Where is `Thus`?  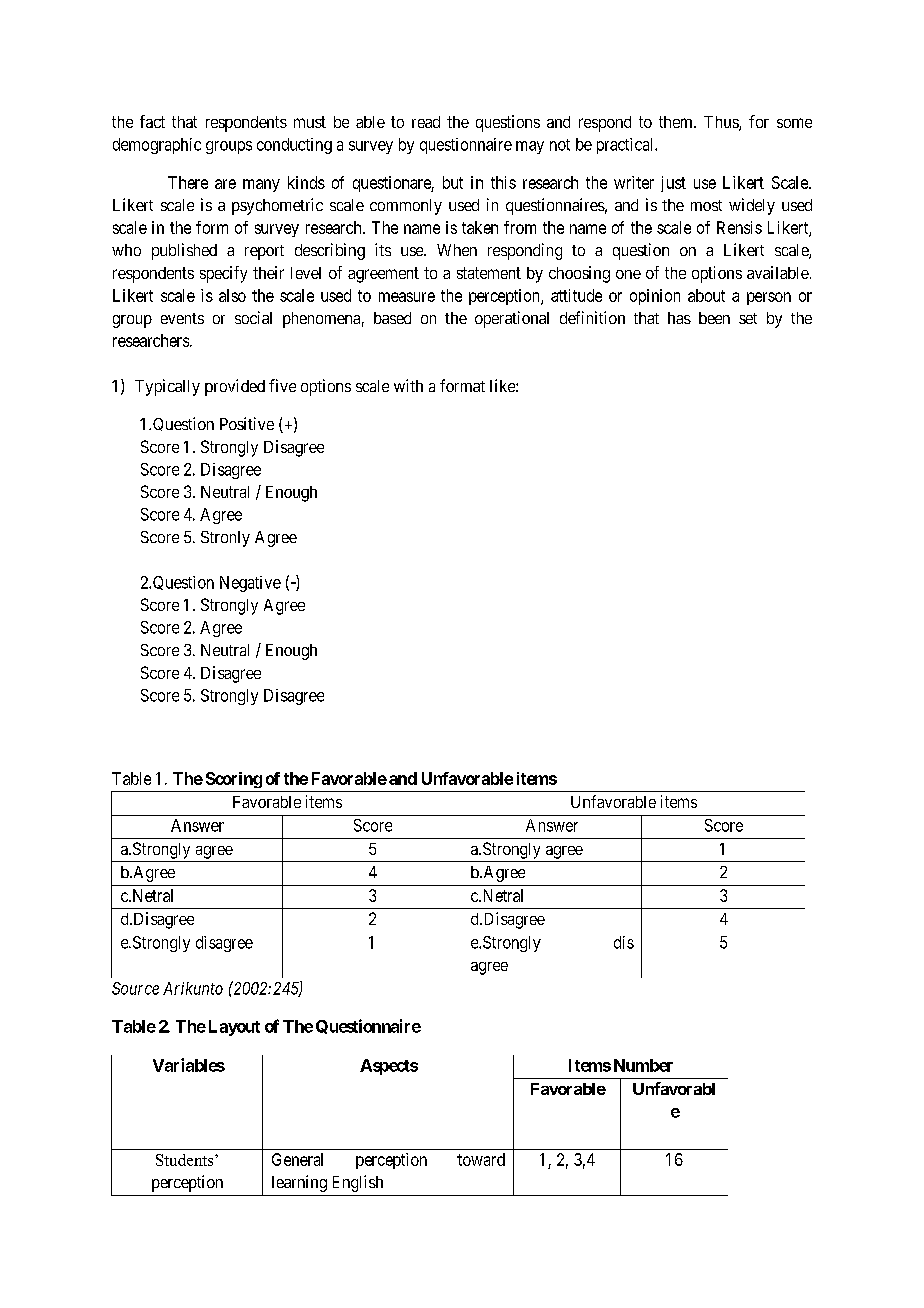 Thus is located at coordinates (722, 123).
